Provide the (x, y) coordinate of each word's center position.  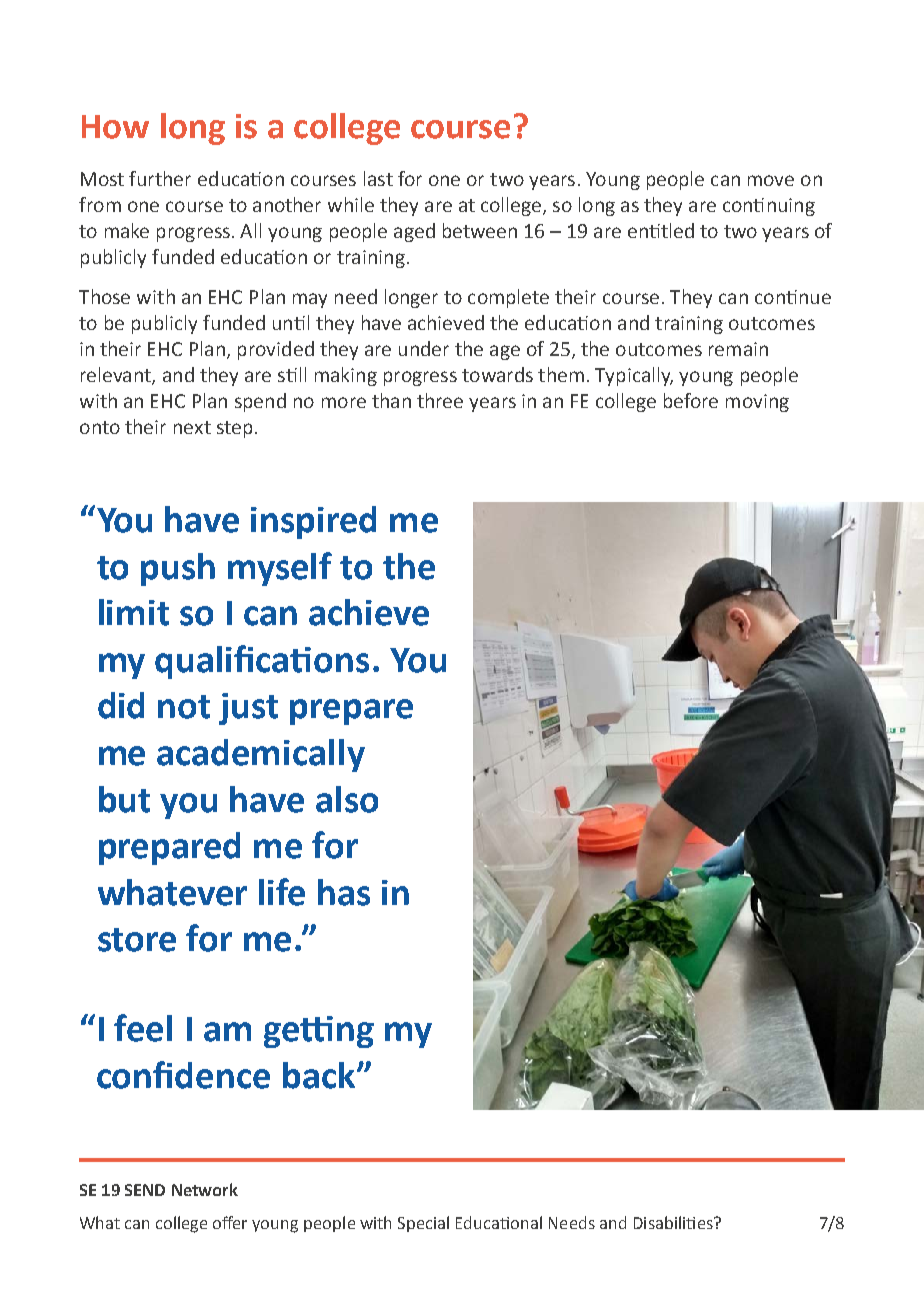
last (378, 178)
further (160, 178)
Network (205, 1189)
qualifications (262, 662)
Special (423, 1224)
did (121, 705)
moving (757, 403)
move (771, 180)
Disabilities (674, 1222)
